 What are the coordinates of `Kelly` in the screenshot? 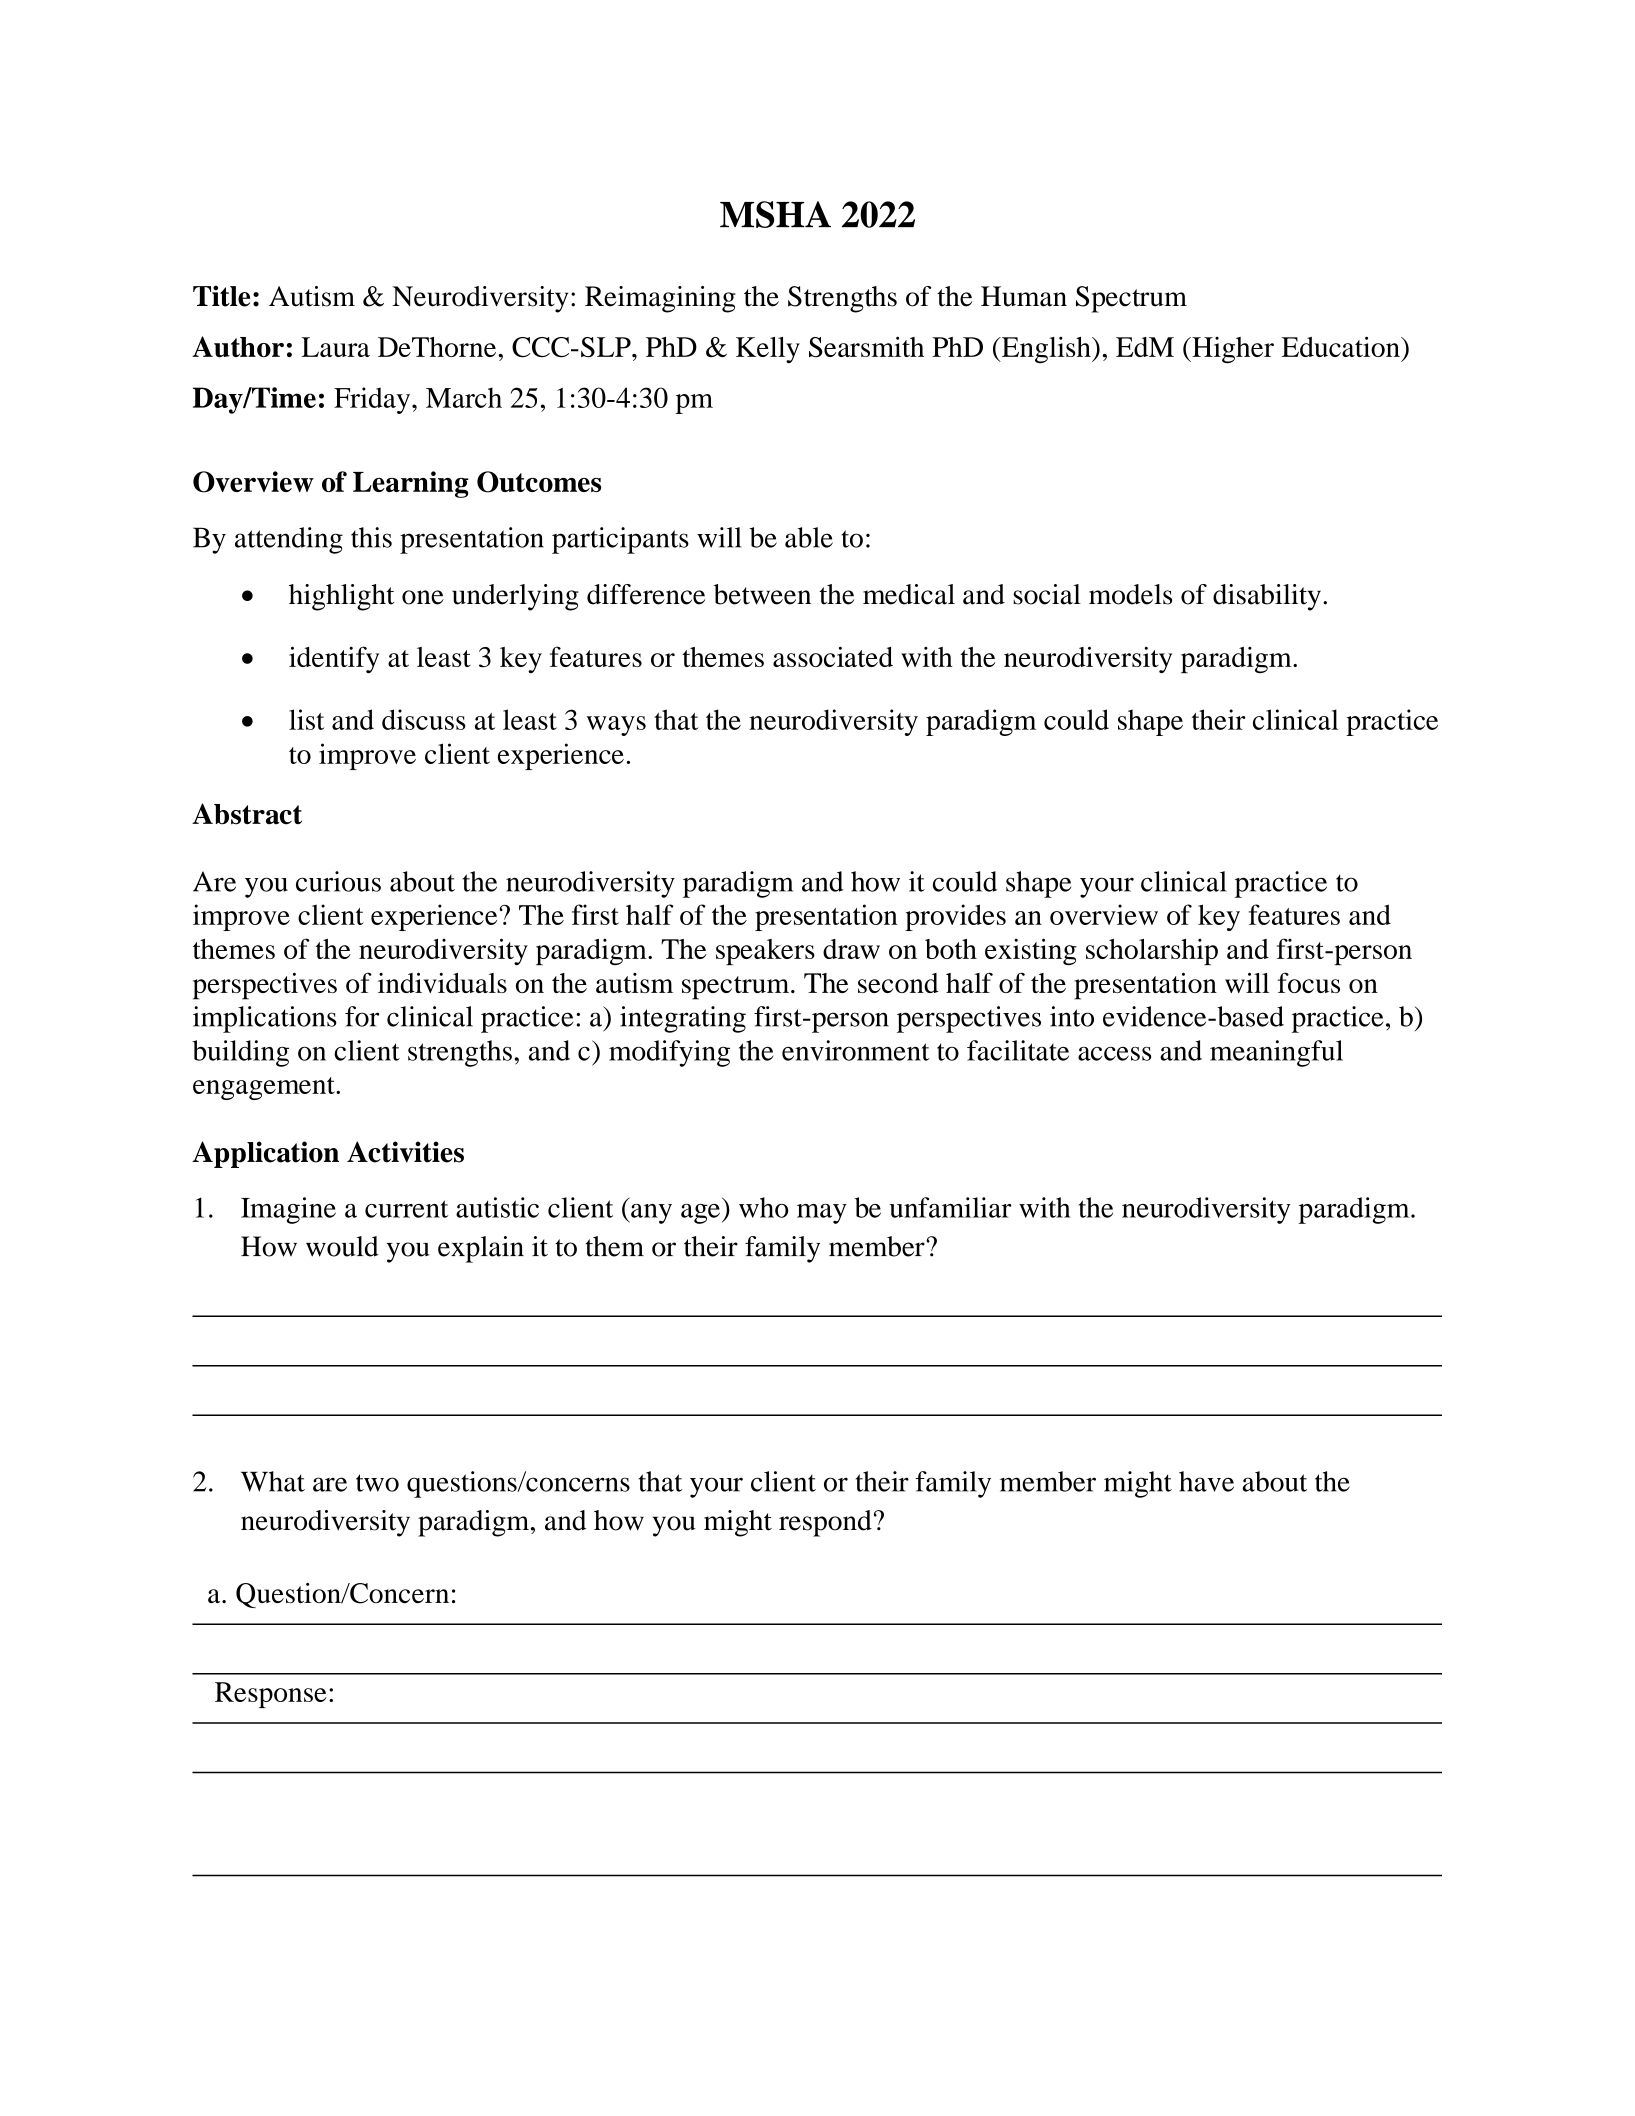 It's located at (768, 350).
